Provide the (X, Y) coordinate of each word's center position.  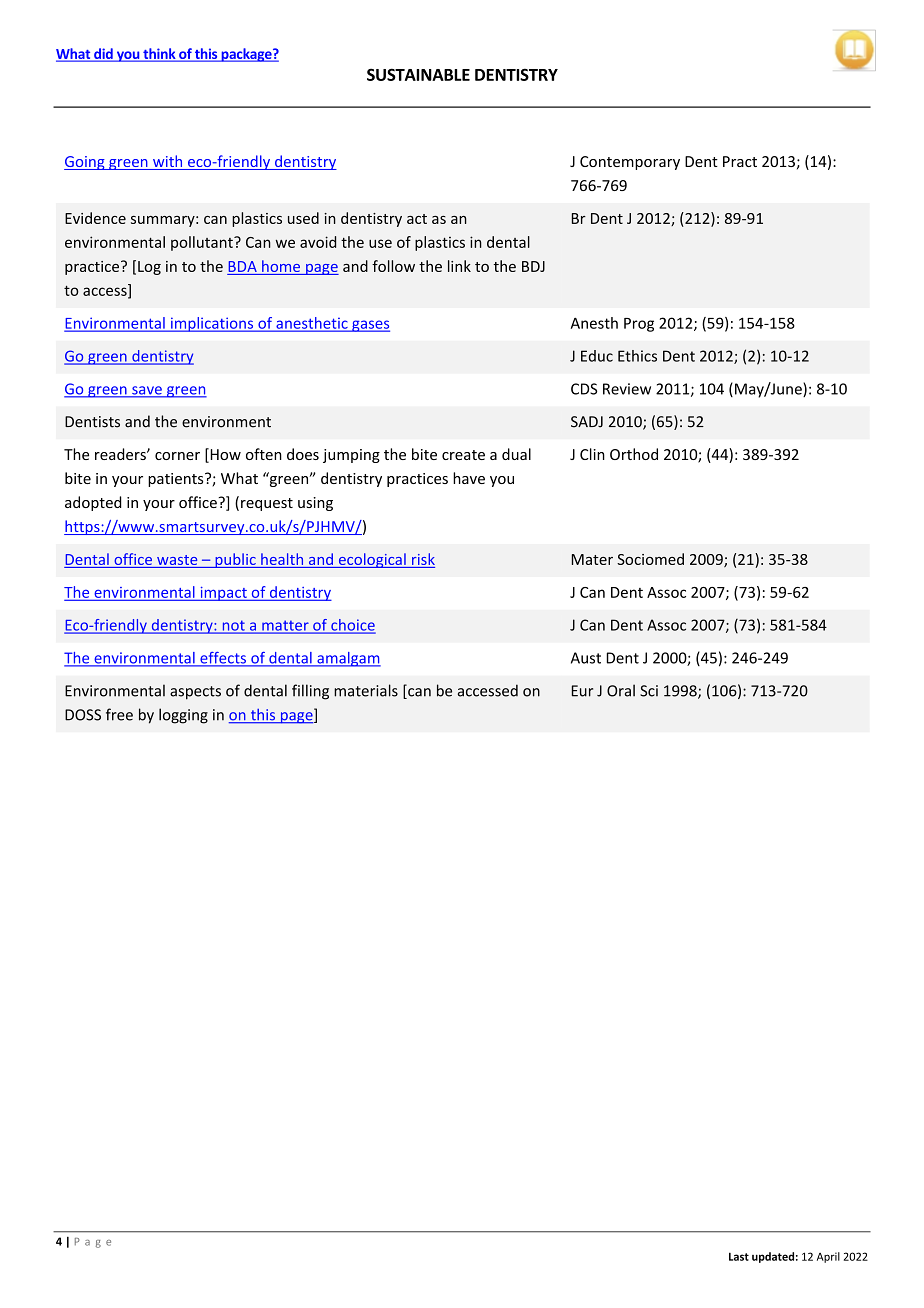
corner (177, 456)
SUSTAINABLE (418, 74)
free (119, 714)
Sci (649, 691)
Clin (592, 454)
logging (183, 716)
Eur (582, 691)
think (159, 54)
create (463, 455)
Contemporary (630, 163)
